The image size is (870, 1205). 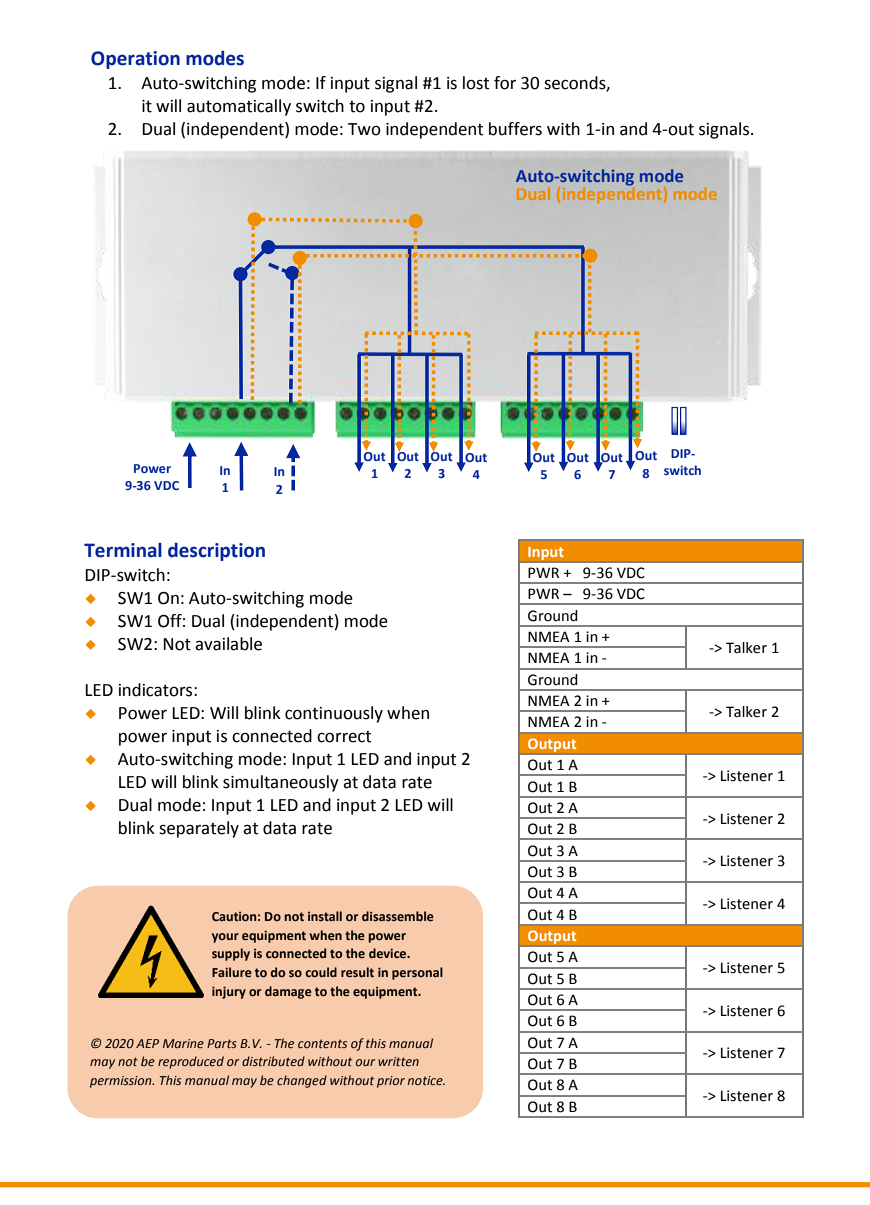 I want to click on Operation, so click(x=135, y=60).
